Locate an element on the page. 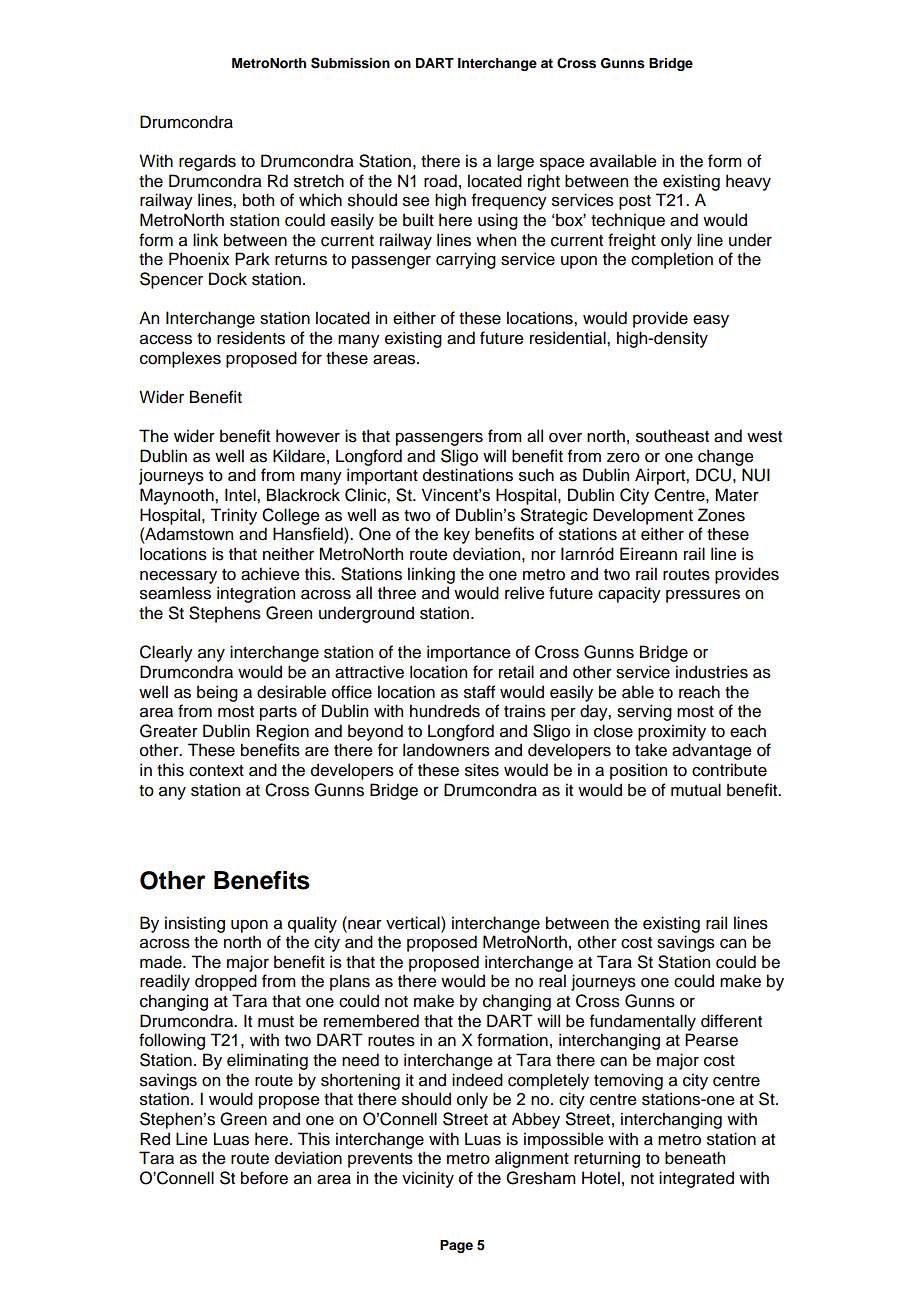 This document has height=1308, width=924. before is located at coordinates (264, 1178).
